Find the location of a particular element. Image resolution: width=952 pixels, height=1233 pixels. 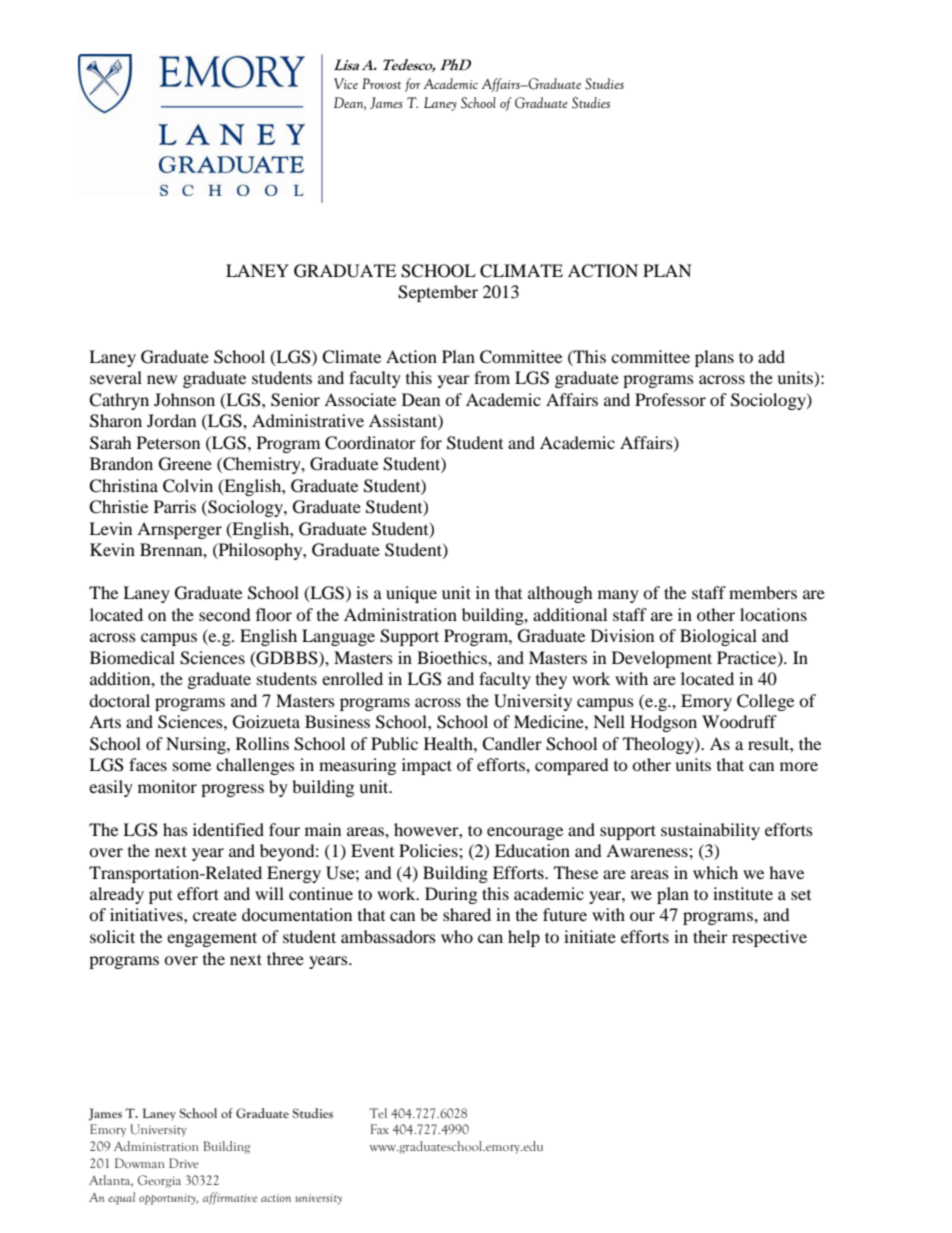

Drive is located at coordinates (184, 1163).
